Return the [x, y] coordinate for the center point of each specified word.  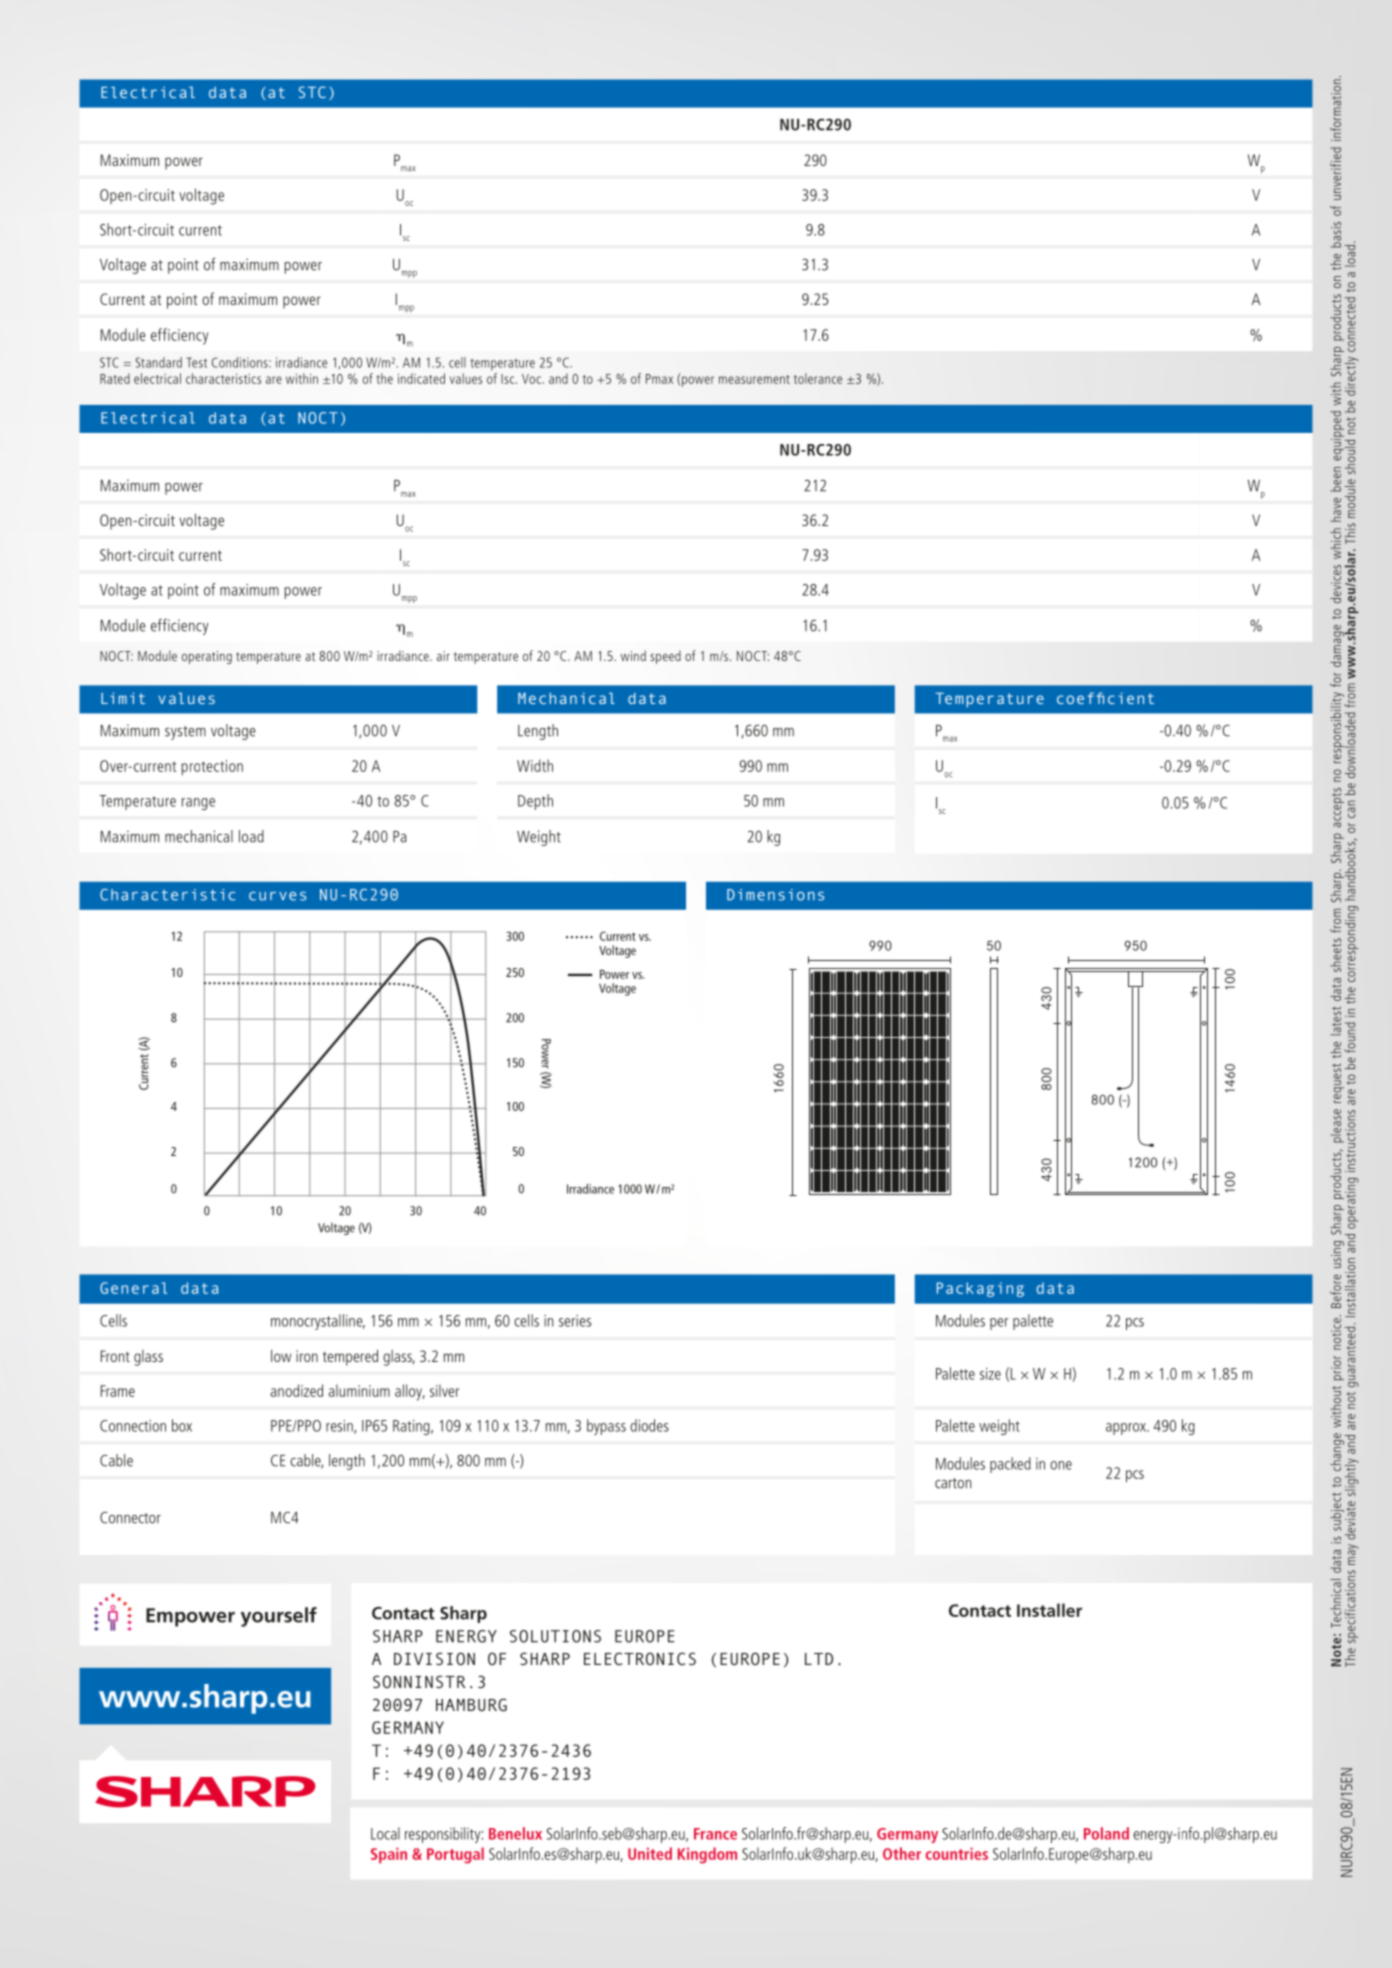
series [575, 1321]
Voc [532, 379]
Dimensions [775, 895]
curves [277, 896]
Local [385, 1833]
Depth [535, 802]
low [281, 1356]
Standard [159, 362]
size [990, 1374]
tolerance [818, 378]
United [650, 1853]
